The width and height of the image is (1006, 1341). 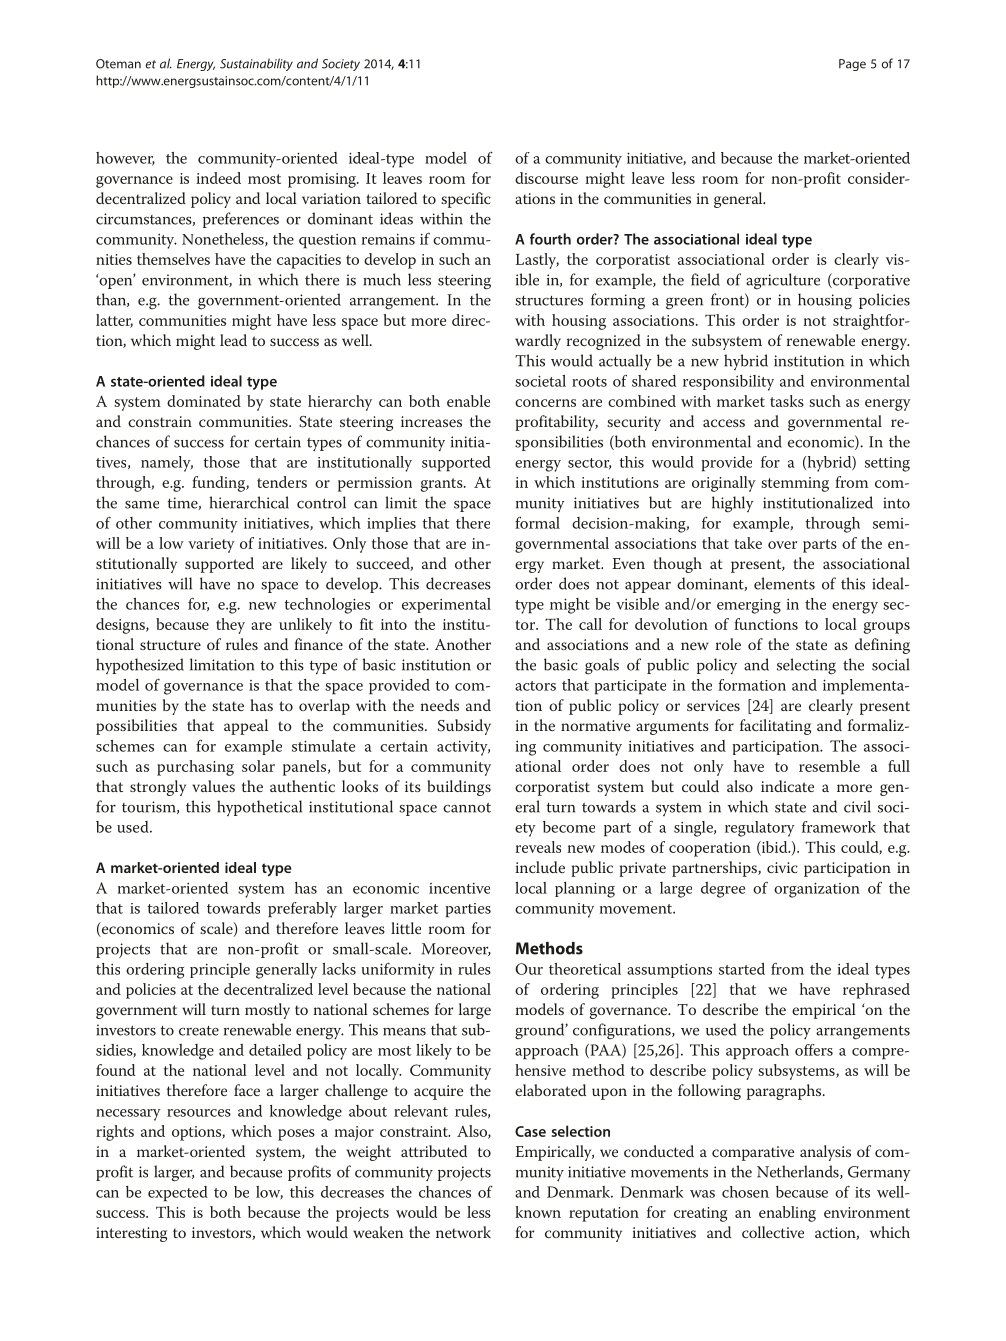 What do you see at coordinates (546, 178) in the image?
I see `discourse` at bounding box center [546, 178].
